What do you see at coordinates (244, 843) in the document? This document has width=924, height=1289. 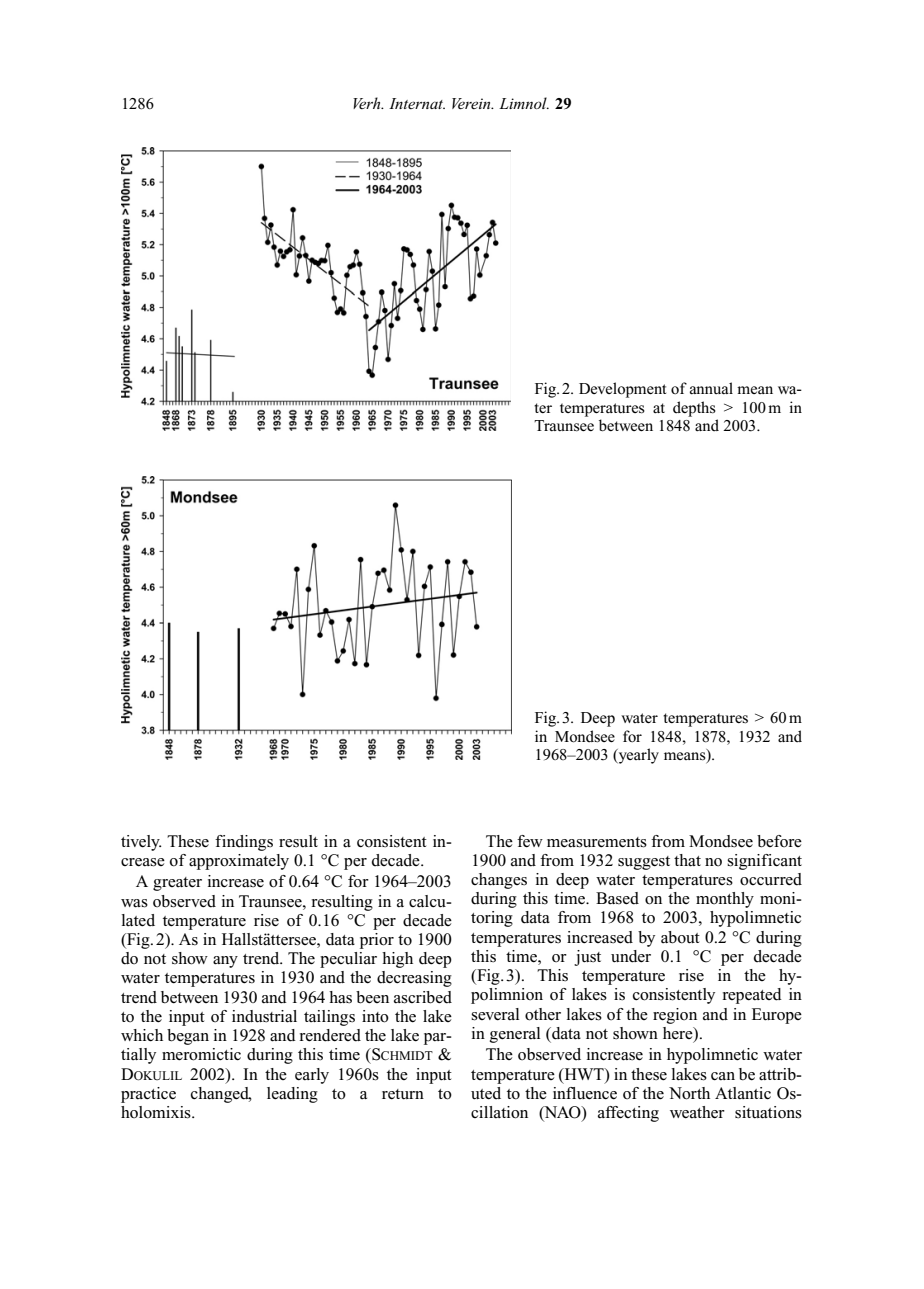 I see `findings` at bounding box center [244, 843].
